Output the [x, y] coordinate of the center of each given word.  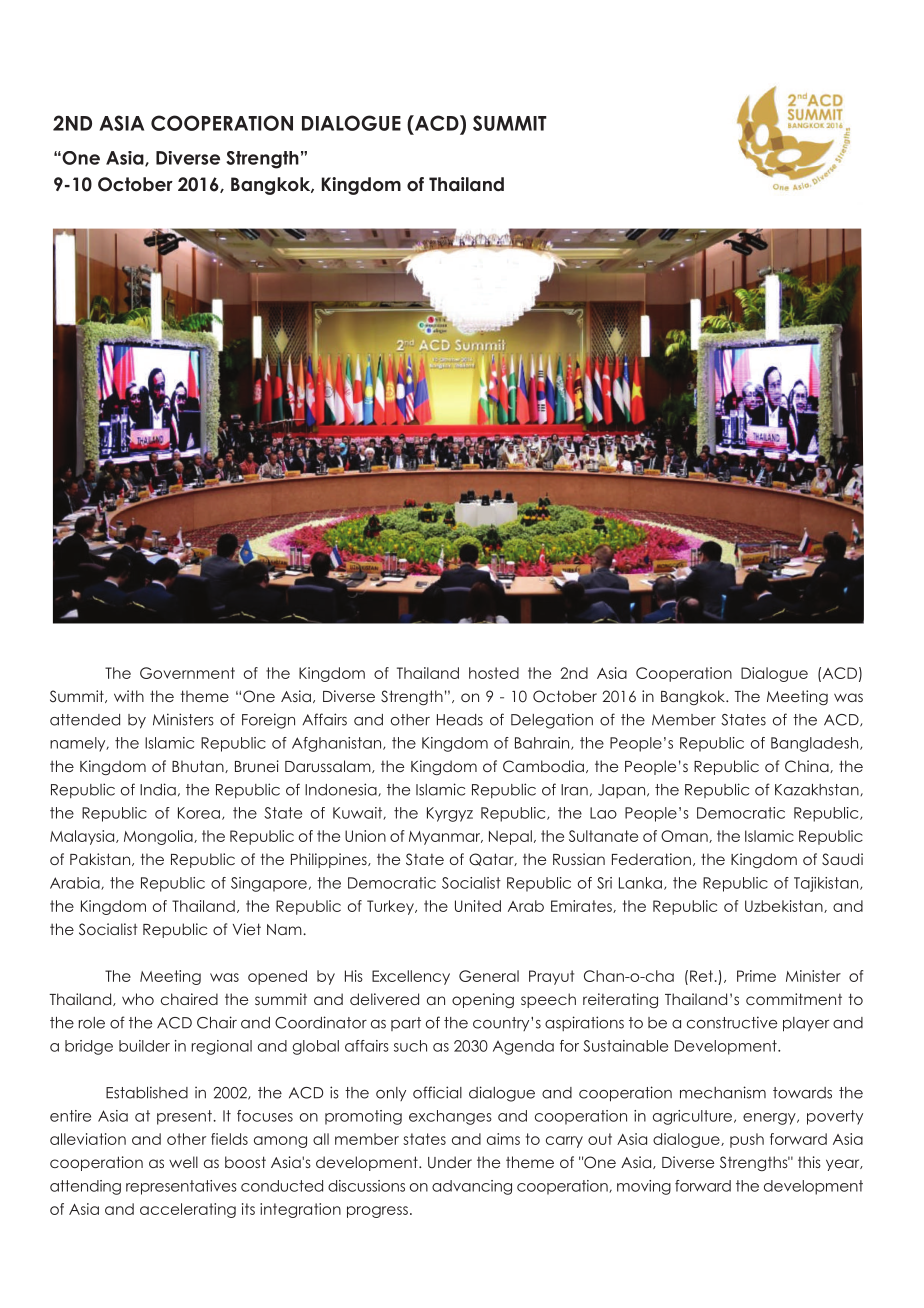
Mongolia [159, 837]
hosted [494, 673]
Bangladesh [816, 744]
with [129, 696]
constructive [732, 1022]
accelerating [188, 1210]
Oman [685, 836]
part [406, 1024]
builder [144, 1046]
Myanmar [446, 838]
